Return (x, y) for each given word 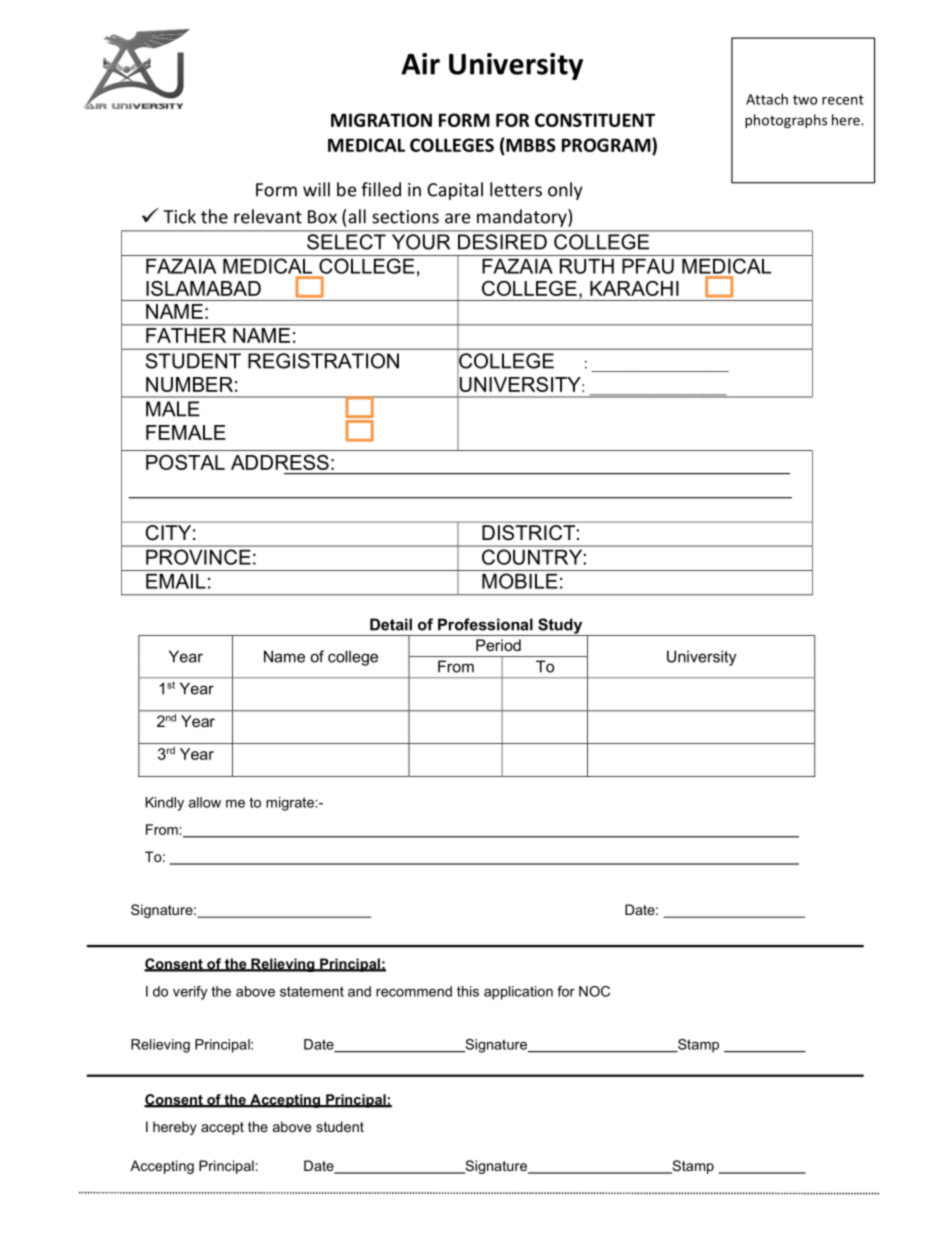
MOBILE (520, 581)
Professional (485, 624)
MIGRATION (381, 120)
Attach (767, 99)
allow (205, 802)
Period (498, 645)
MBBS (531, 145)
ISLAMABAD (203, 288)
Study (560, 627)
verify (190, 993)
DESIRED (502, 242)
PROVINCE (198, 557)
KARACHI (634, 288)
